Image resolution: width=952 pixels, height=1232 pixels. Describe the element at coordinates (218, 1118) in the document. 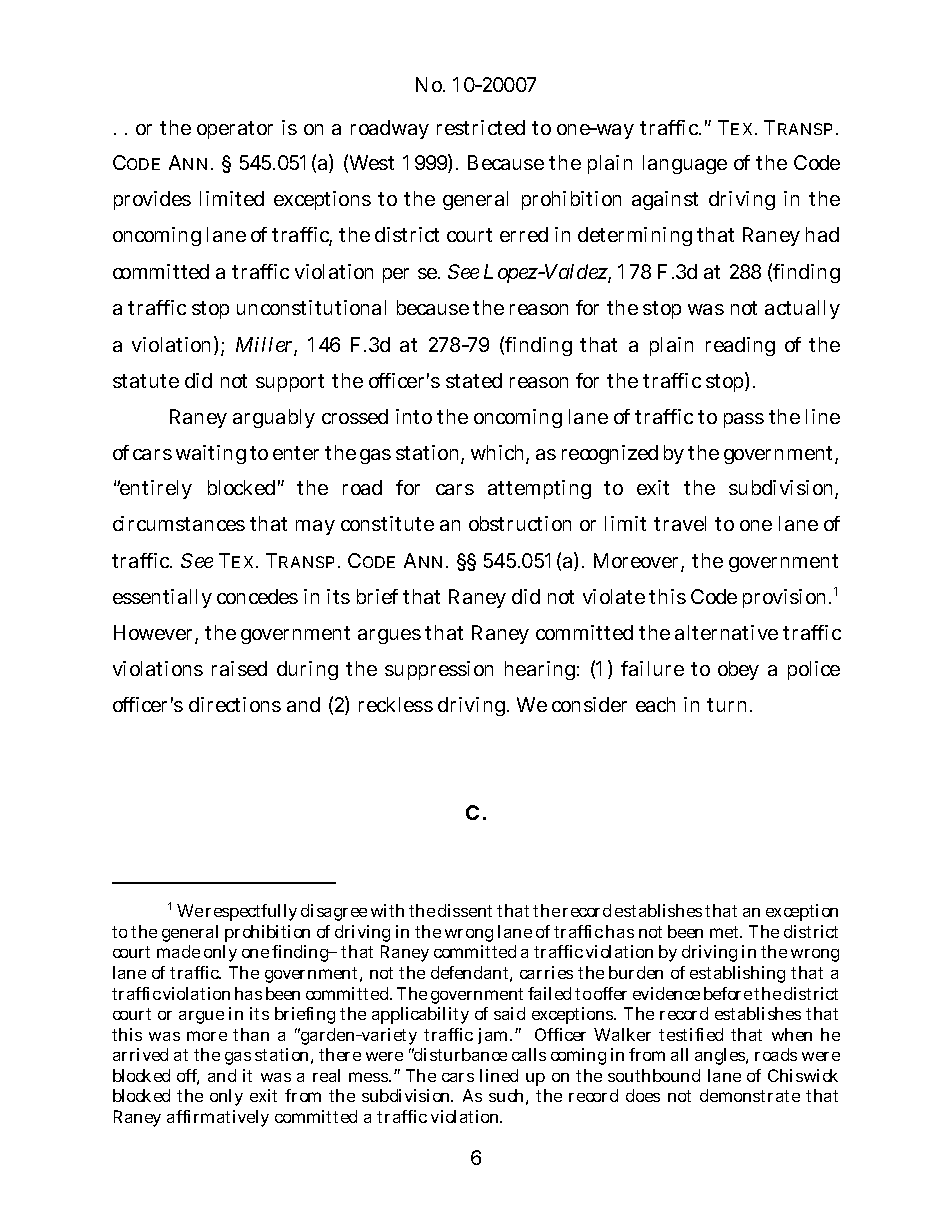

I see `affirmatively` at that location.
